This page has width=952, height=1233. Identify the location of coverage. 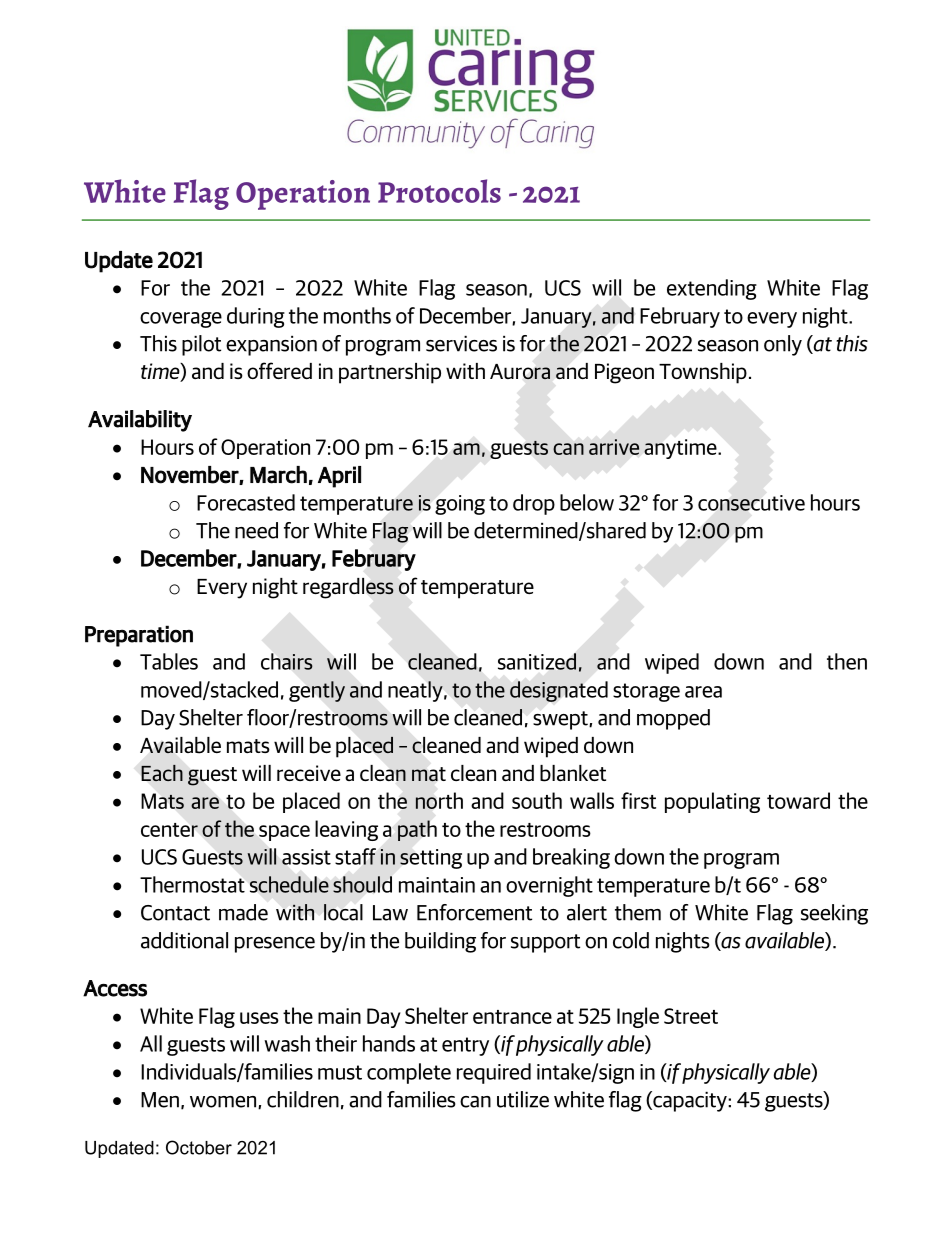
(181, 320).
